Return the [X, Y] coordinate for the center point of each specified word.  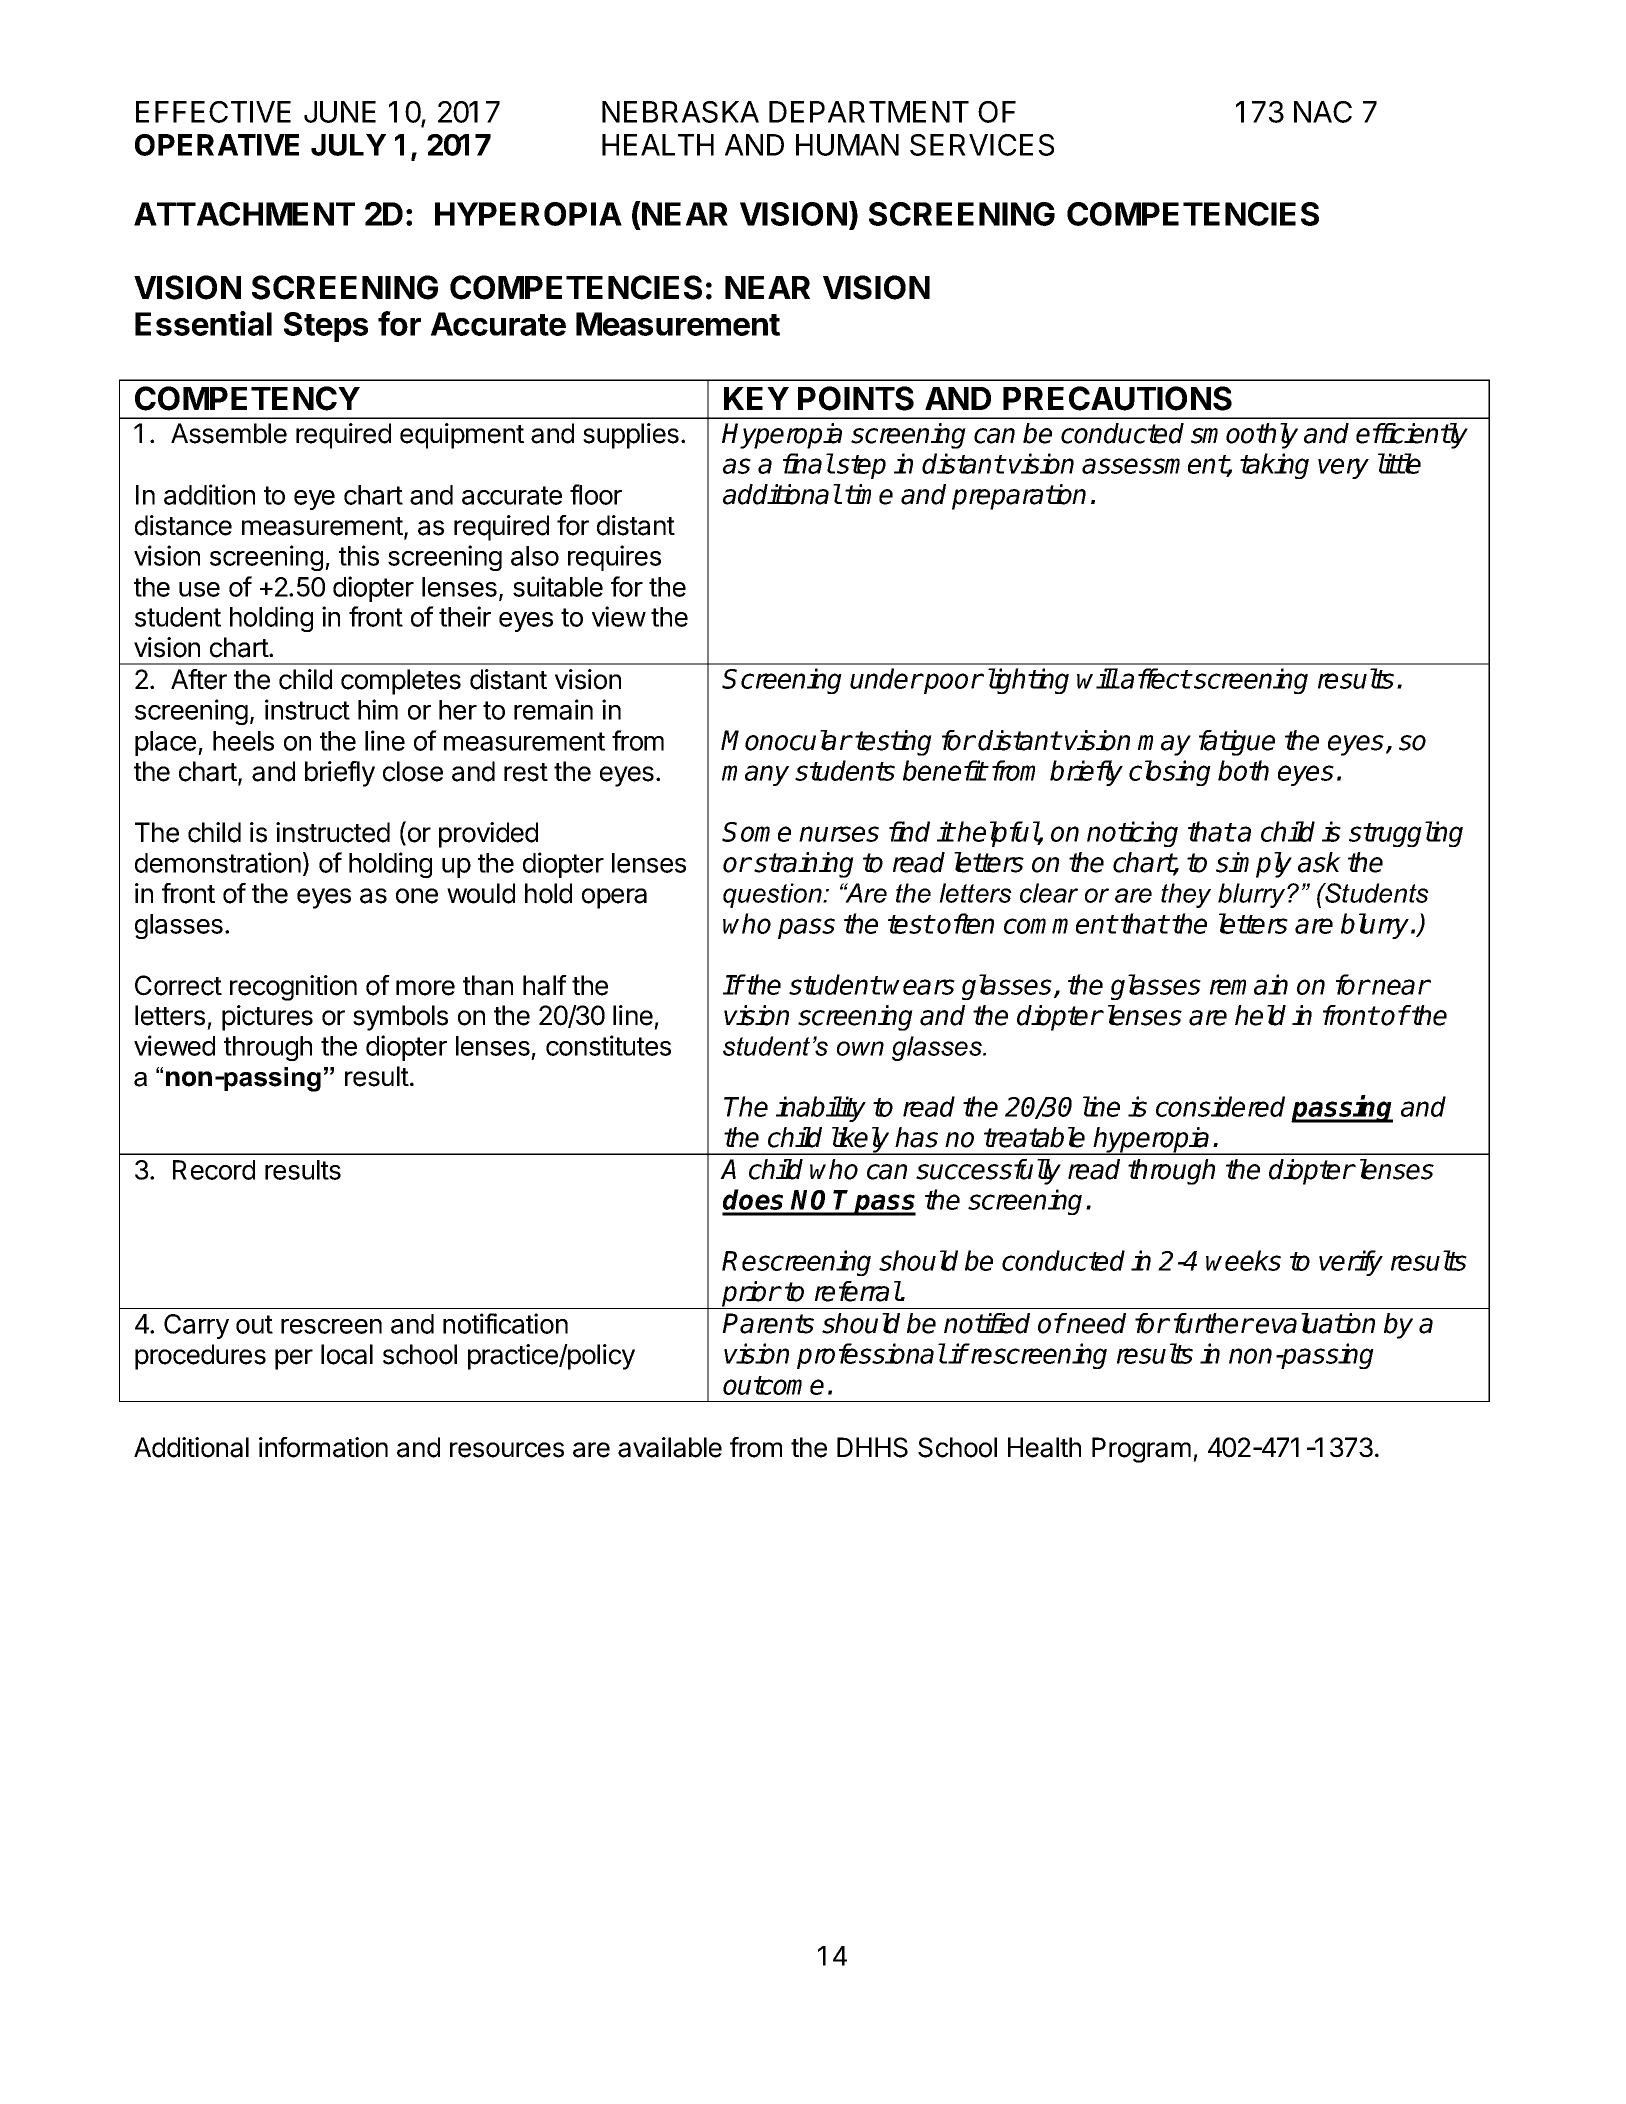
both [1243, 770]
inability [821, 1109]
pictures [267, 1018]
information [323, 1447]
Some [756, 832]
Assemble [229, 433]
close [413, 771]
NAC [1323, 112]
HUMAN [847, 145]
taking [1274, 466]
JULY [348, 145]
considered [1220, 1106]
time [869, 494]
